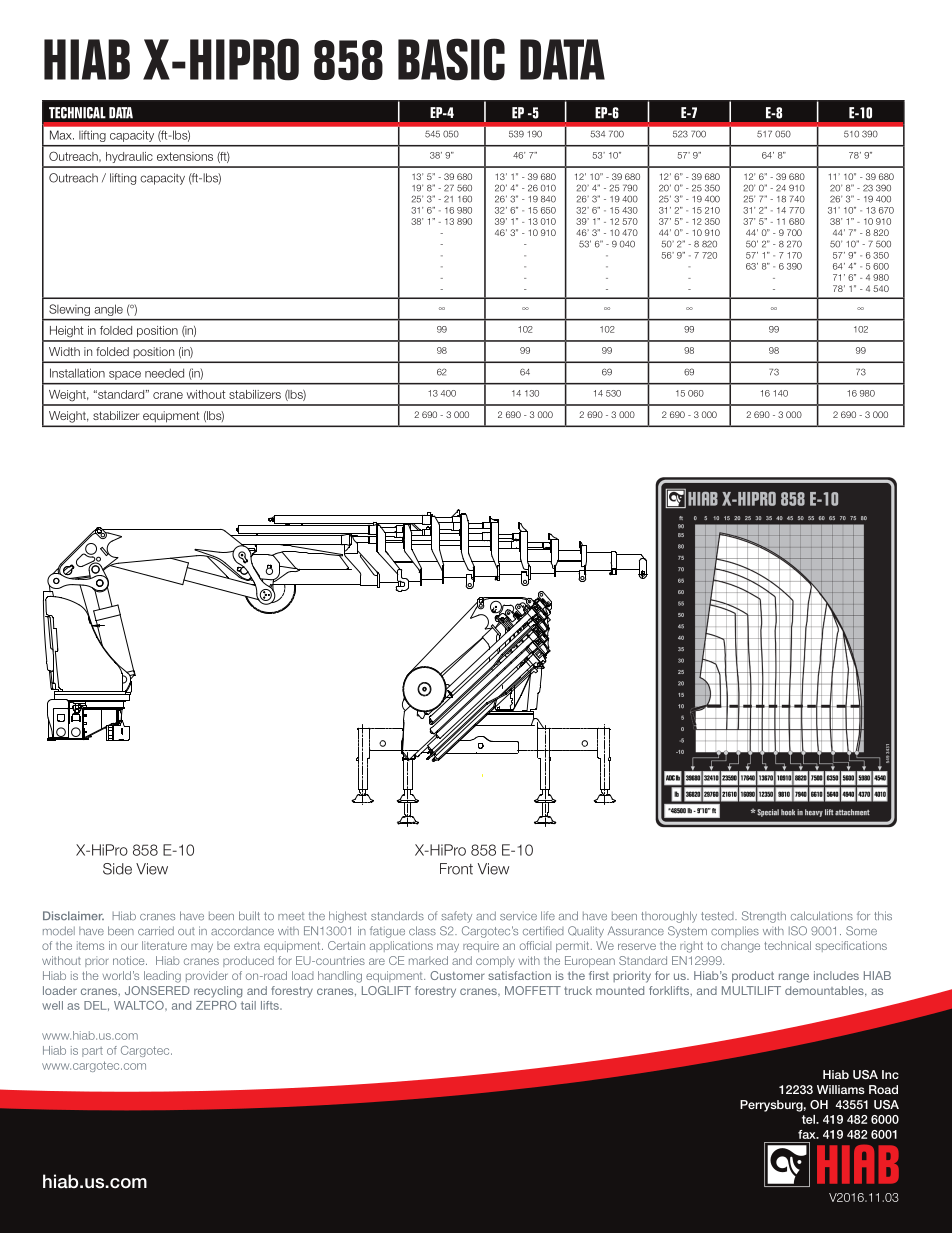  What do you see at coordinates (451, 59) in the screenshot?
I see `BASIC` at bounding box center [451, 59].
